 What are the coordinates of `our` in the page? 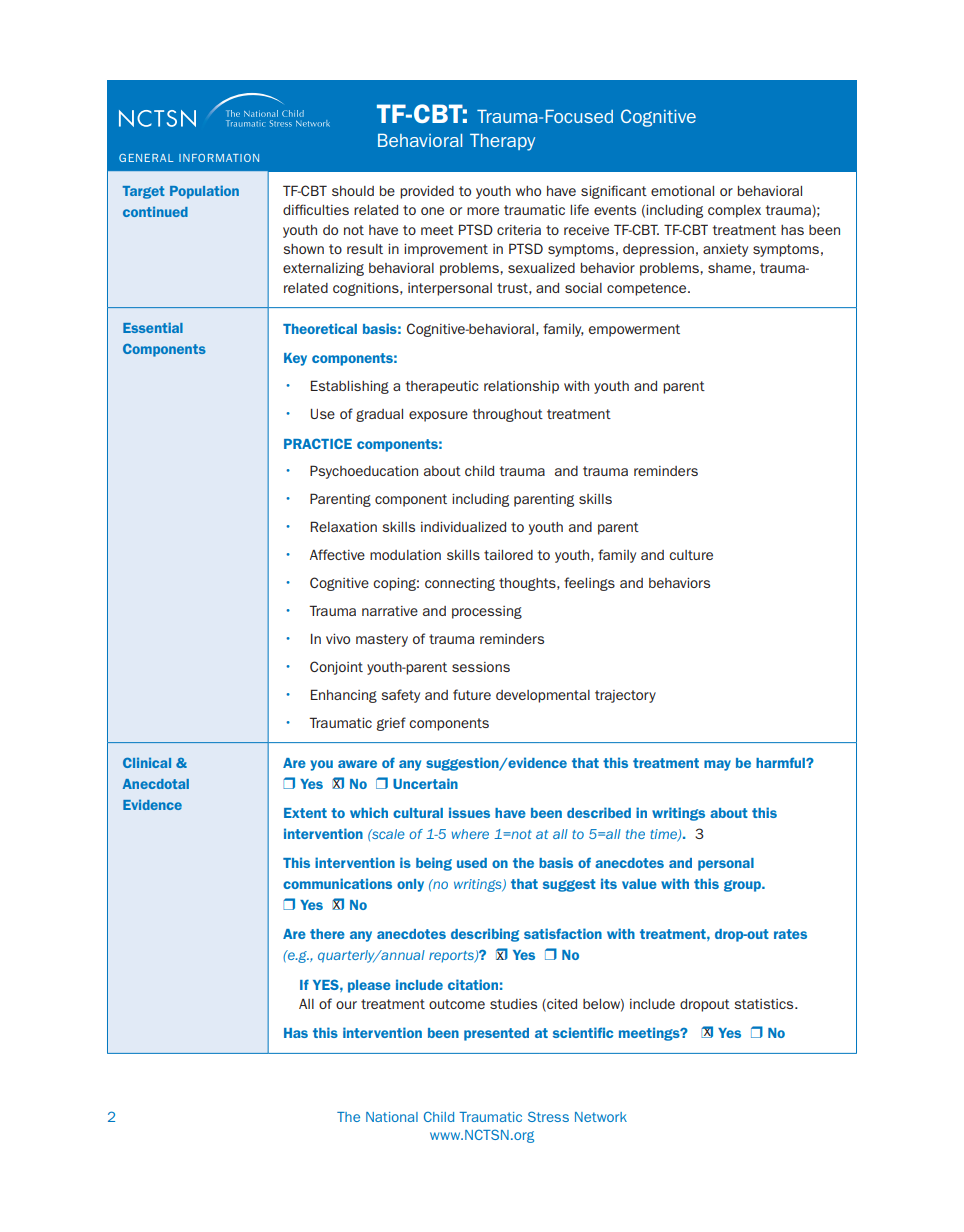 It's located at (346, 1005).
